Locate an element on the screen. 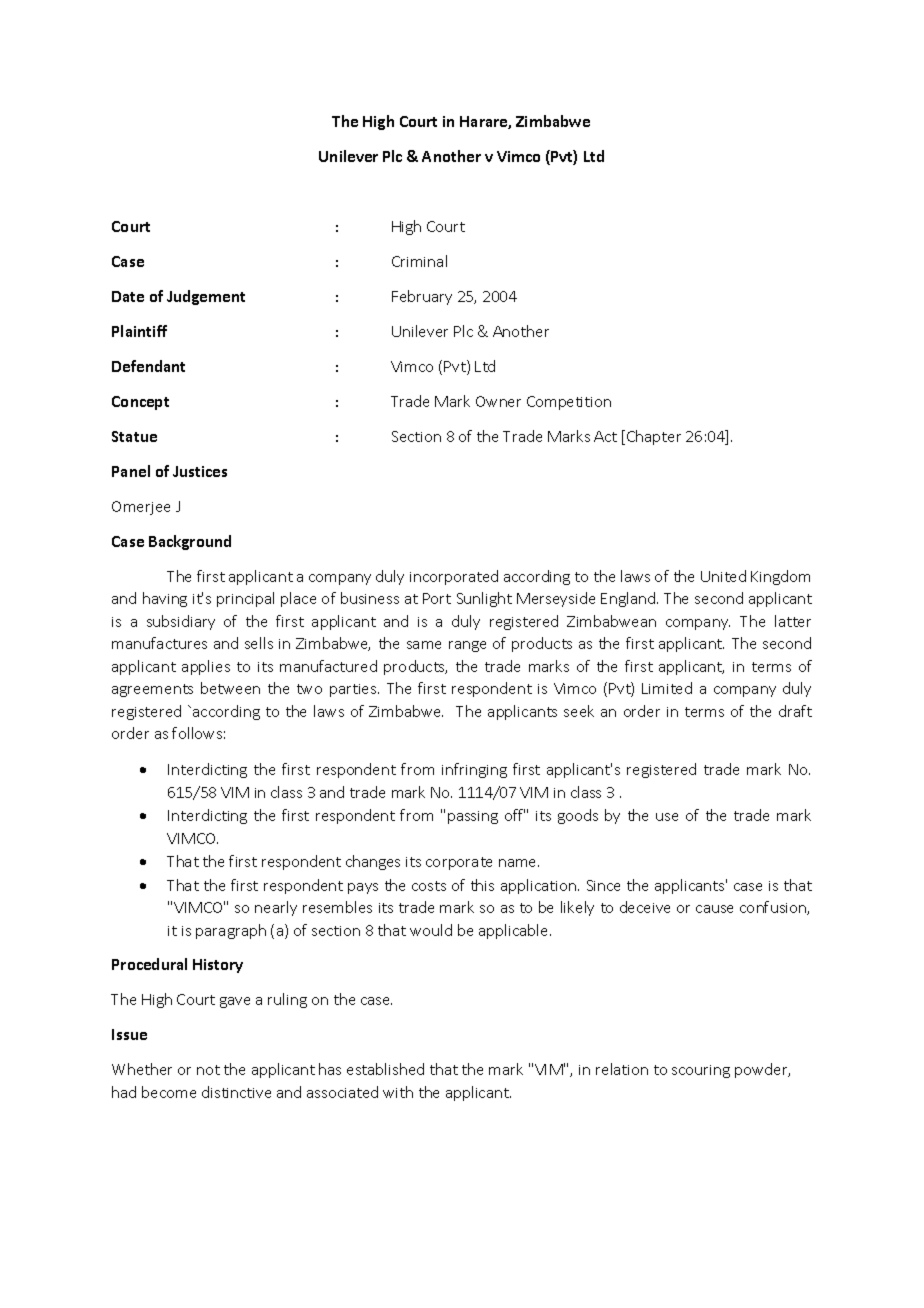 This screenshot has width=924, height=1308. Competition is located at coordinates (569, 403).
